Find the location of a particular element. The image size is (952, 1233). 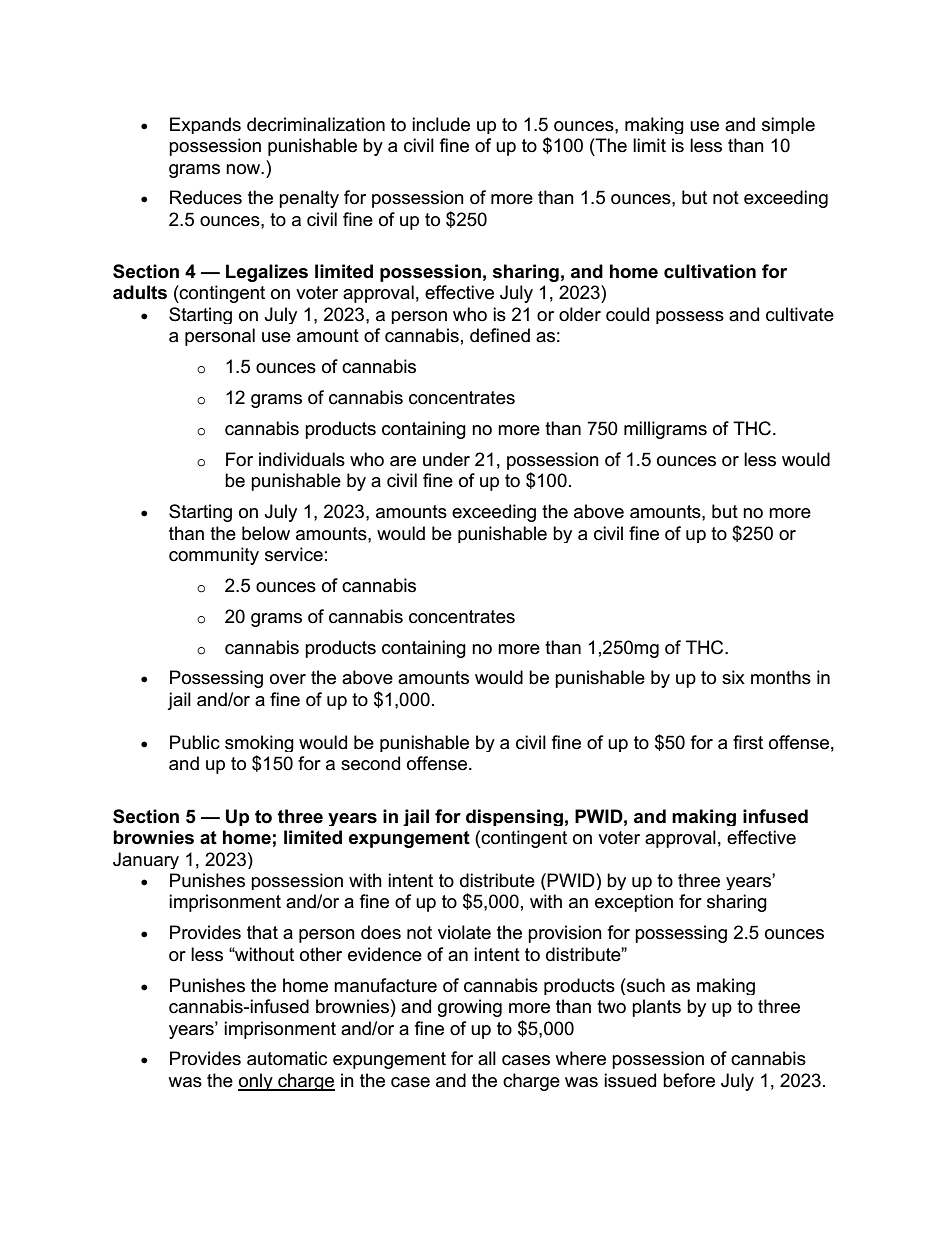

community is located at coordinates (214, 556).
